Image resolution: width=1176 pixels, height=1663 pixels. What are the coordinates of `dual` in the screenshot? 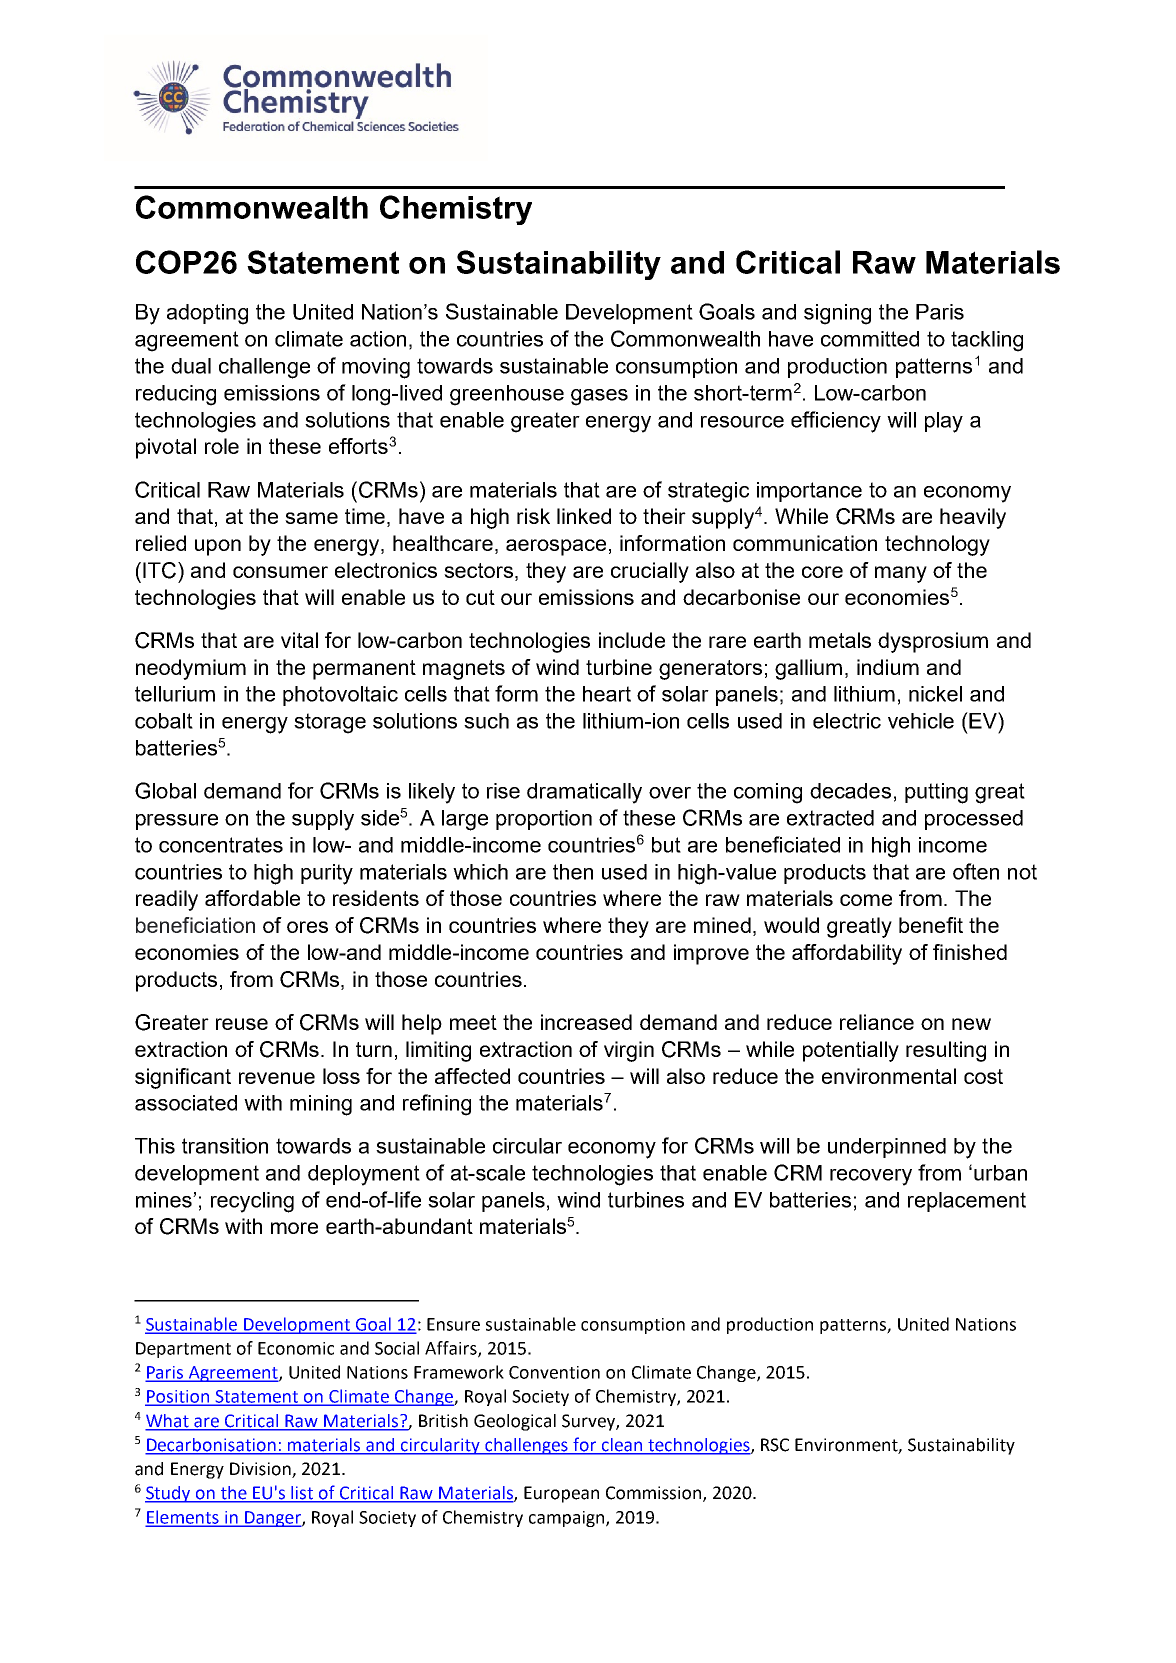 It's located at (191, 366).
